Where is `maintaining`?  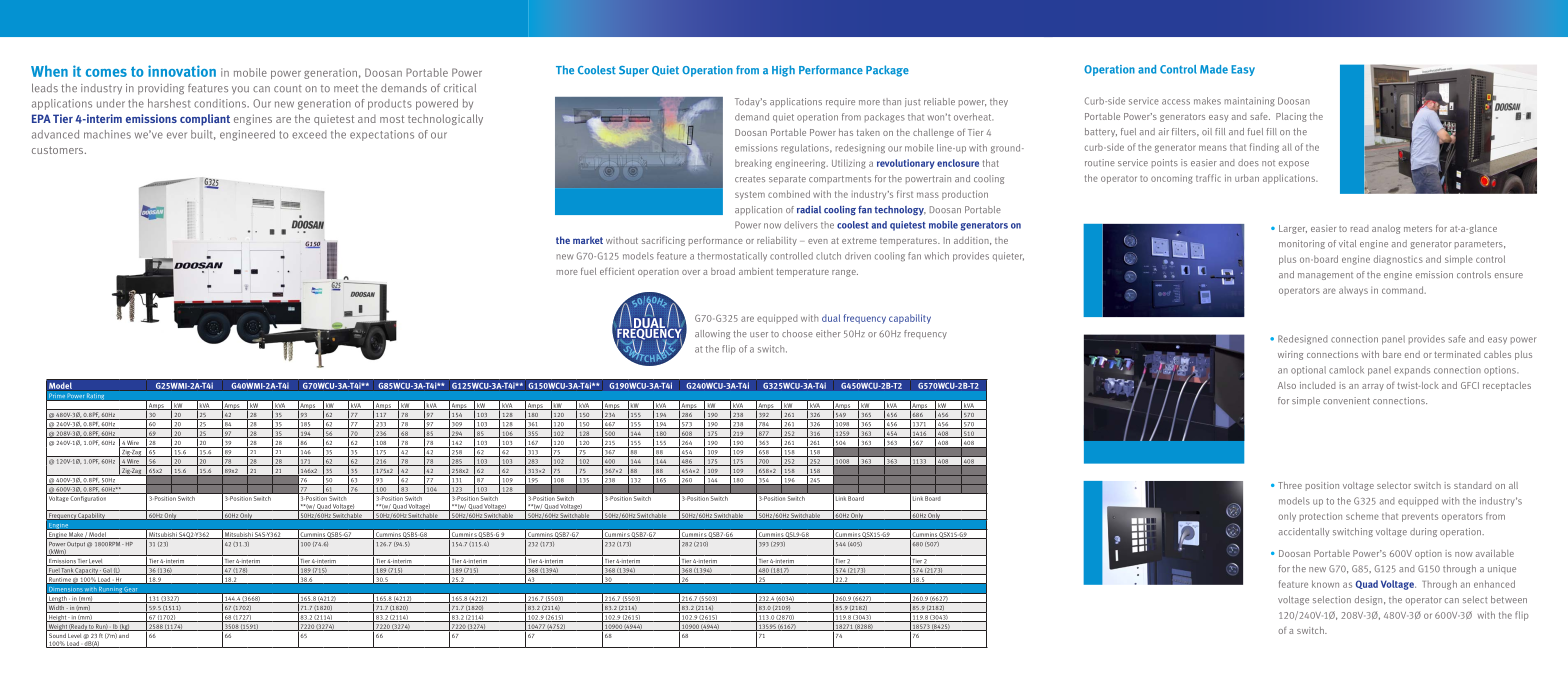
maintaining is located at coordinates (1250, 101).
